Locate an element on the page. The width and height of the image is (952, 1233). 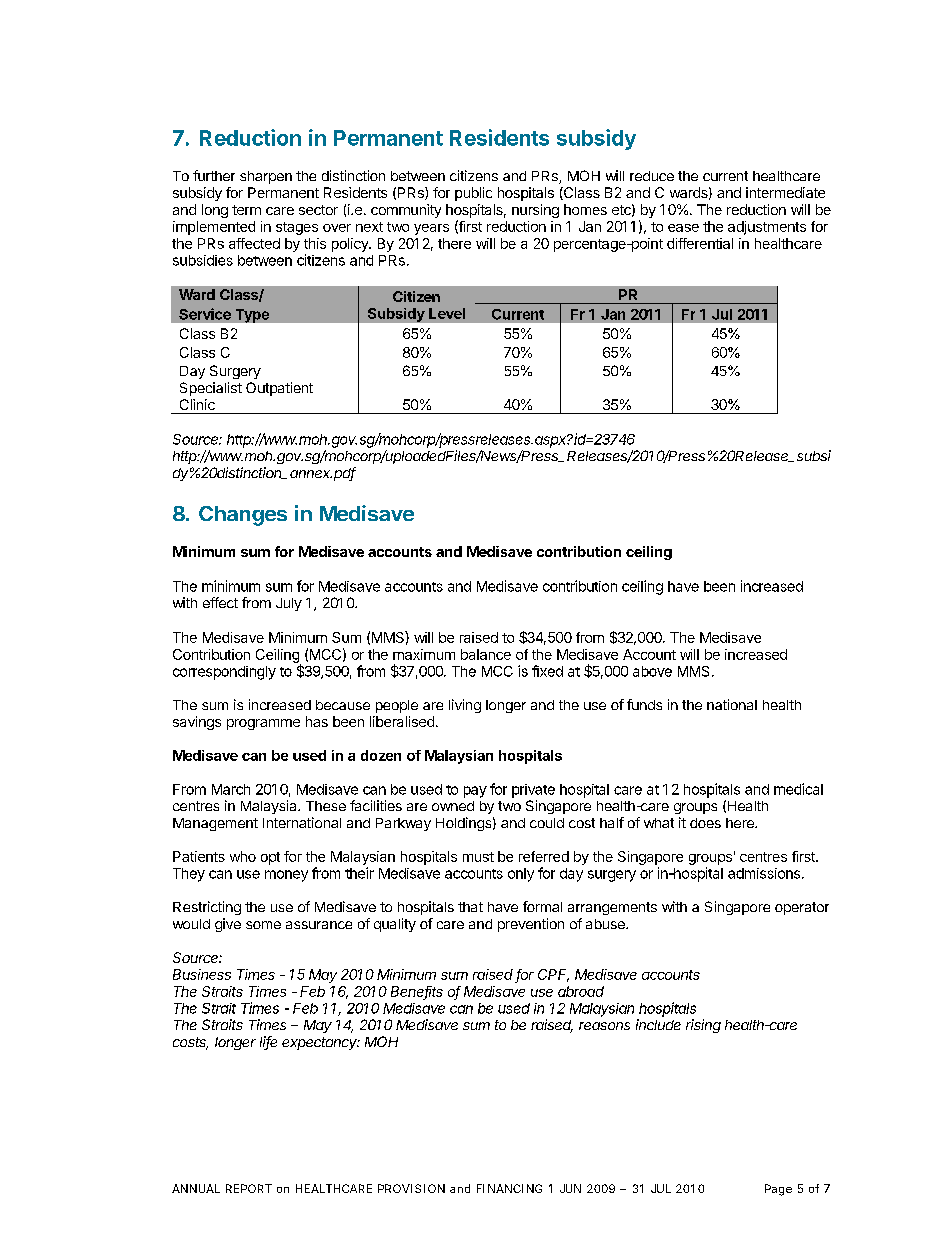
correspondingly is located at coordinates (224, 673).
